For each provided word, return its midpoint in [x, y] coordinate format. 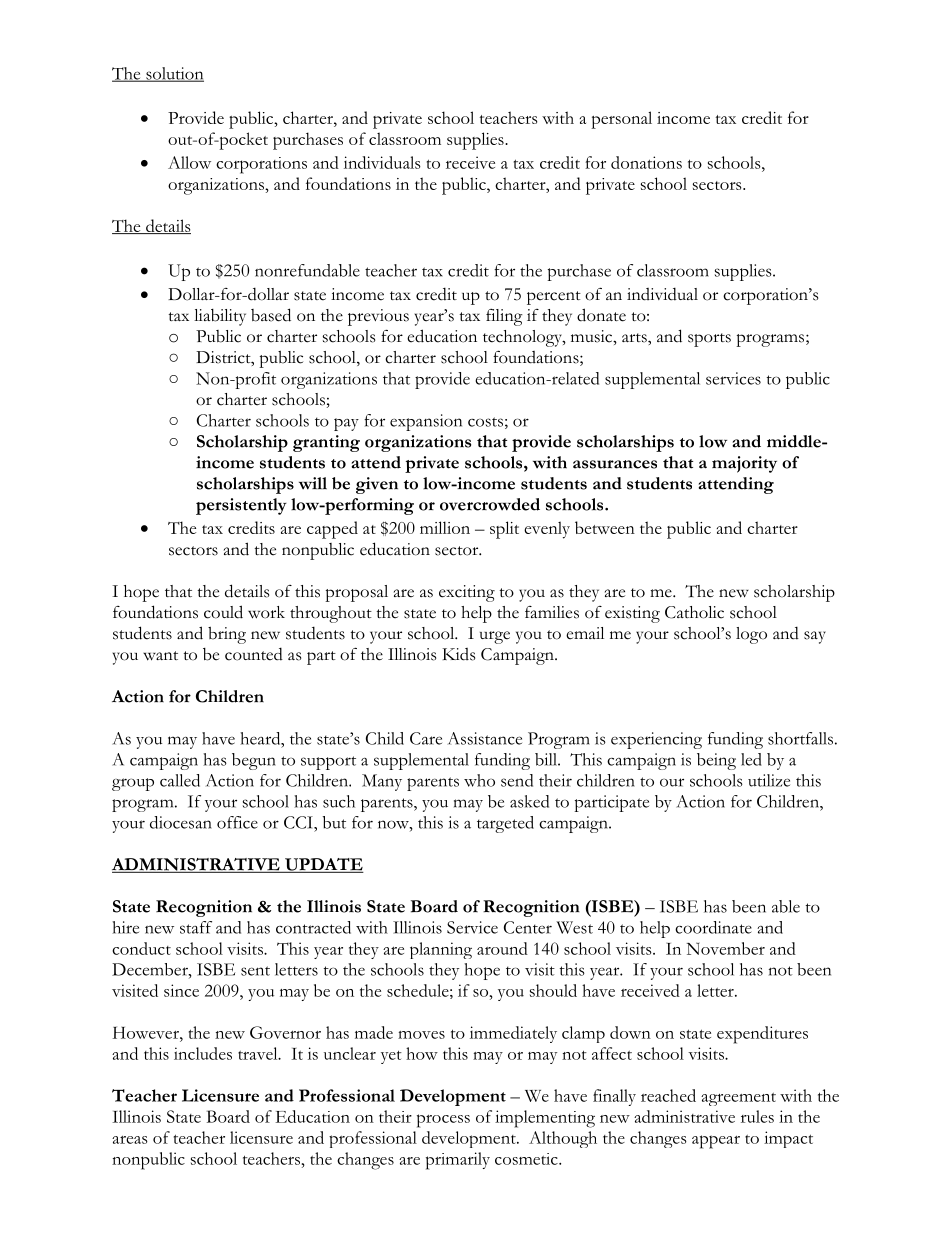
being [716, 761]
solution [174, 74]
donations [646, 162]
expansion [426, 422]
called [180, 780]
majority [744, 464]
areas [130, 1140]
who [479, 780]
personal [621, 120]
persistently [241, 506]
